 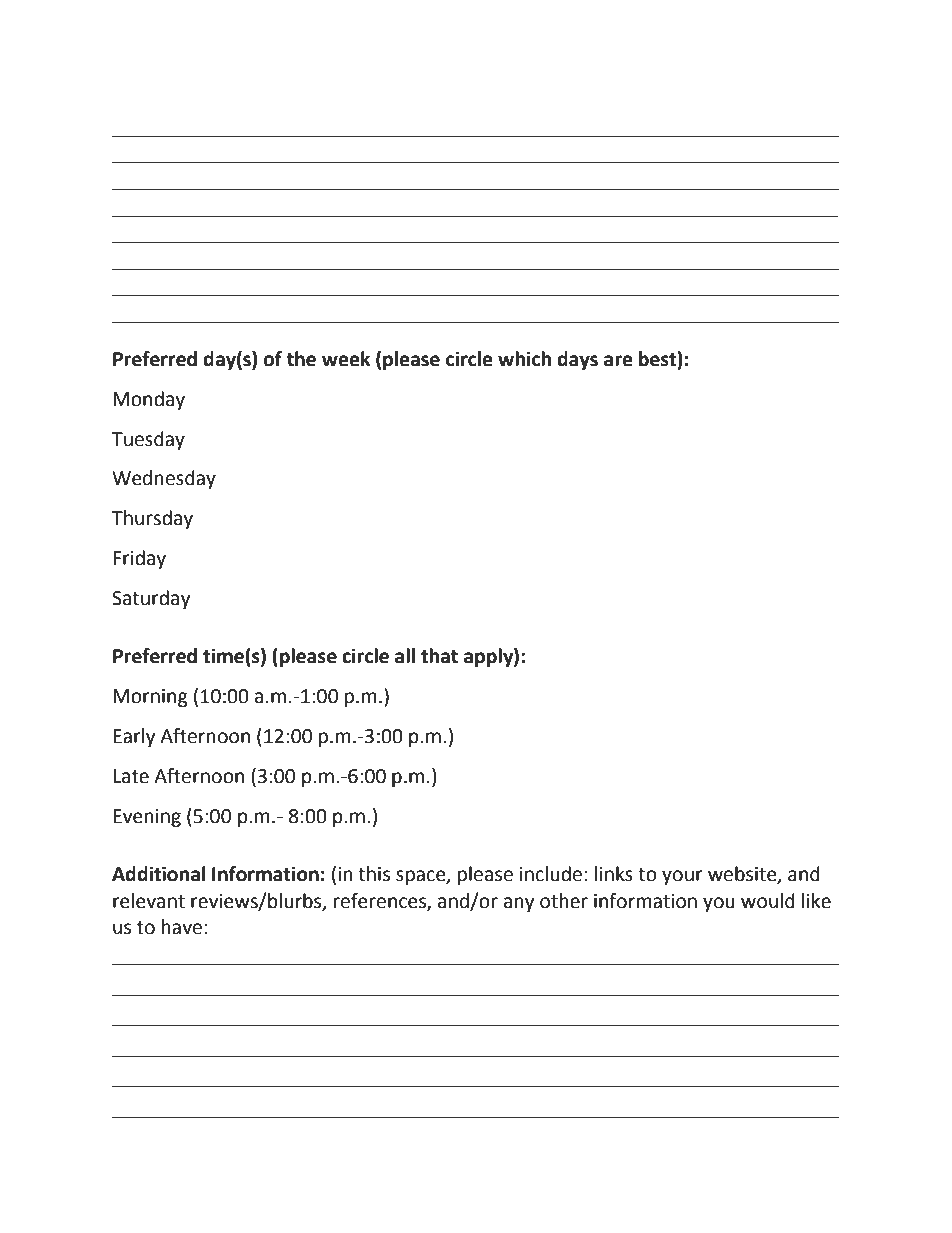 What do you see at coordinates (149, 400) in the image?
I see `Monday` at bounding box center [149, 400].
